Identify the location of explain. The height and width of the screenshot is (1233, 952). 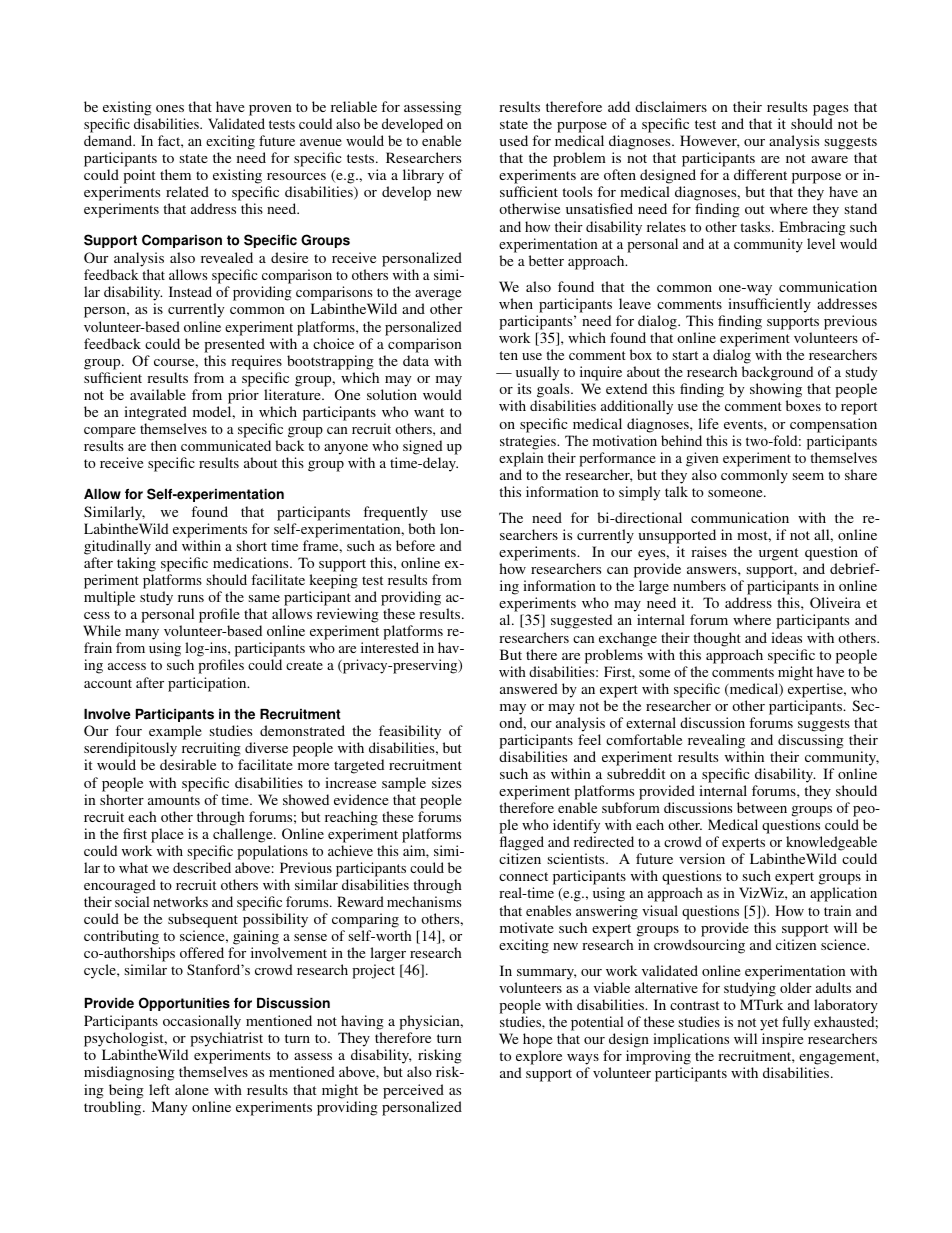
(521, 459).
